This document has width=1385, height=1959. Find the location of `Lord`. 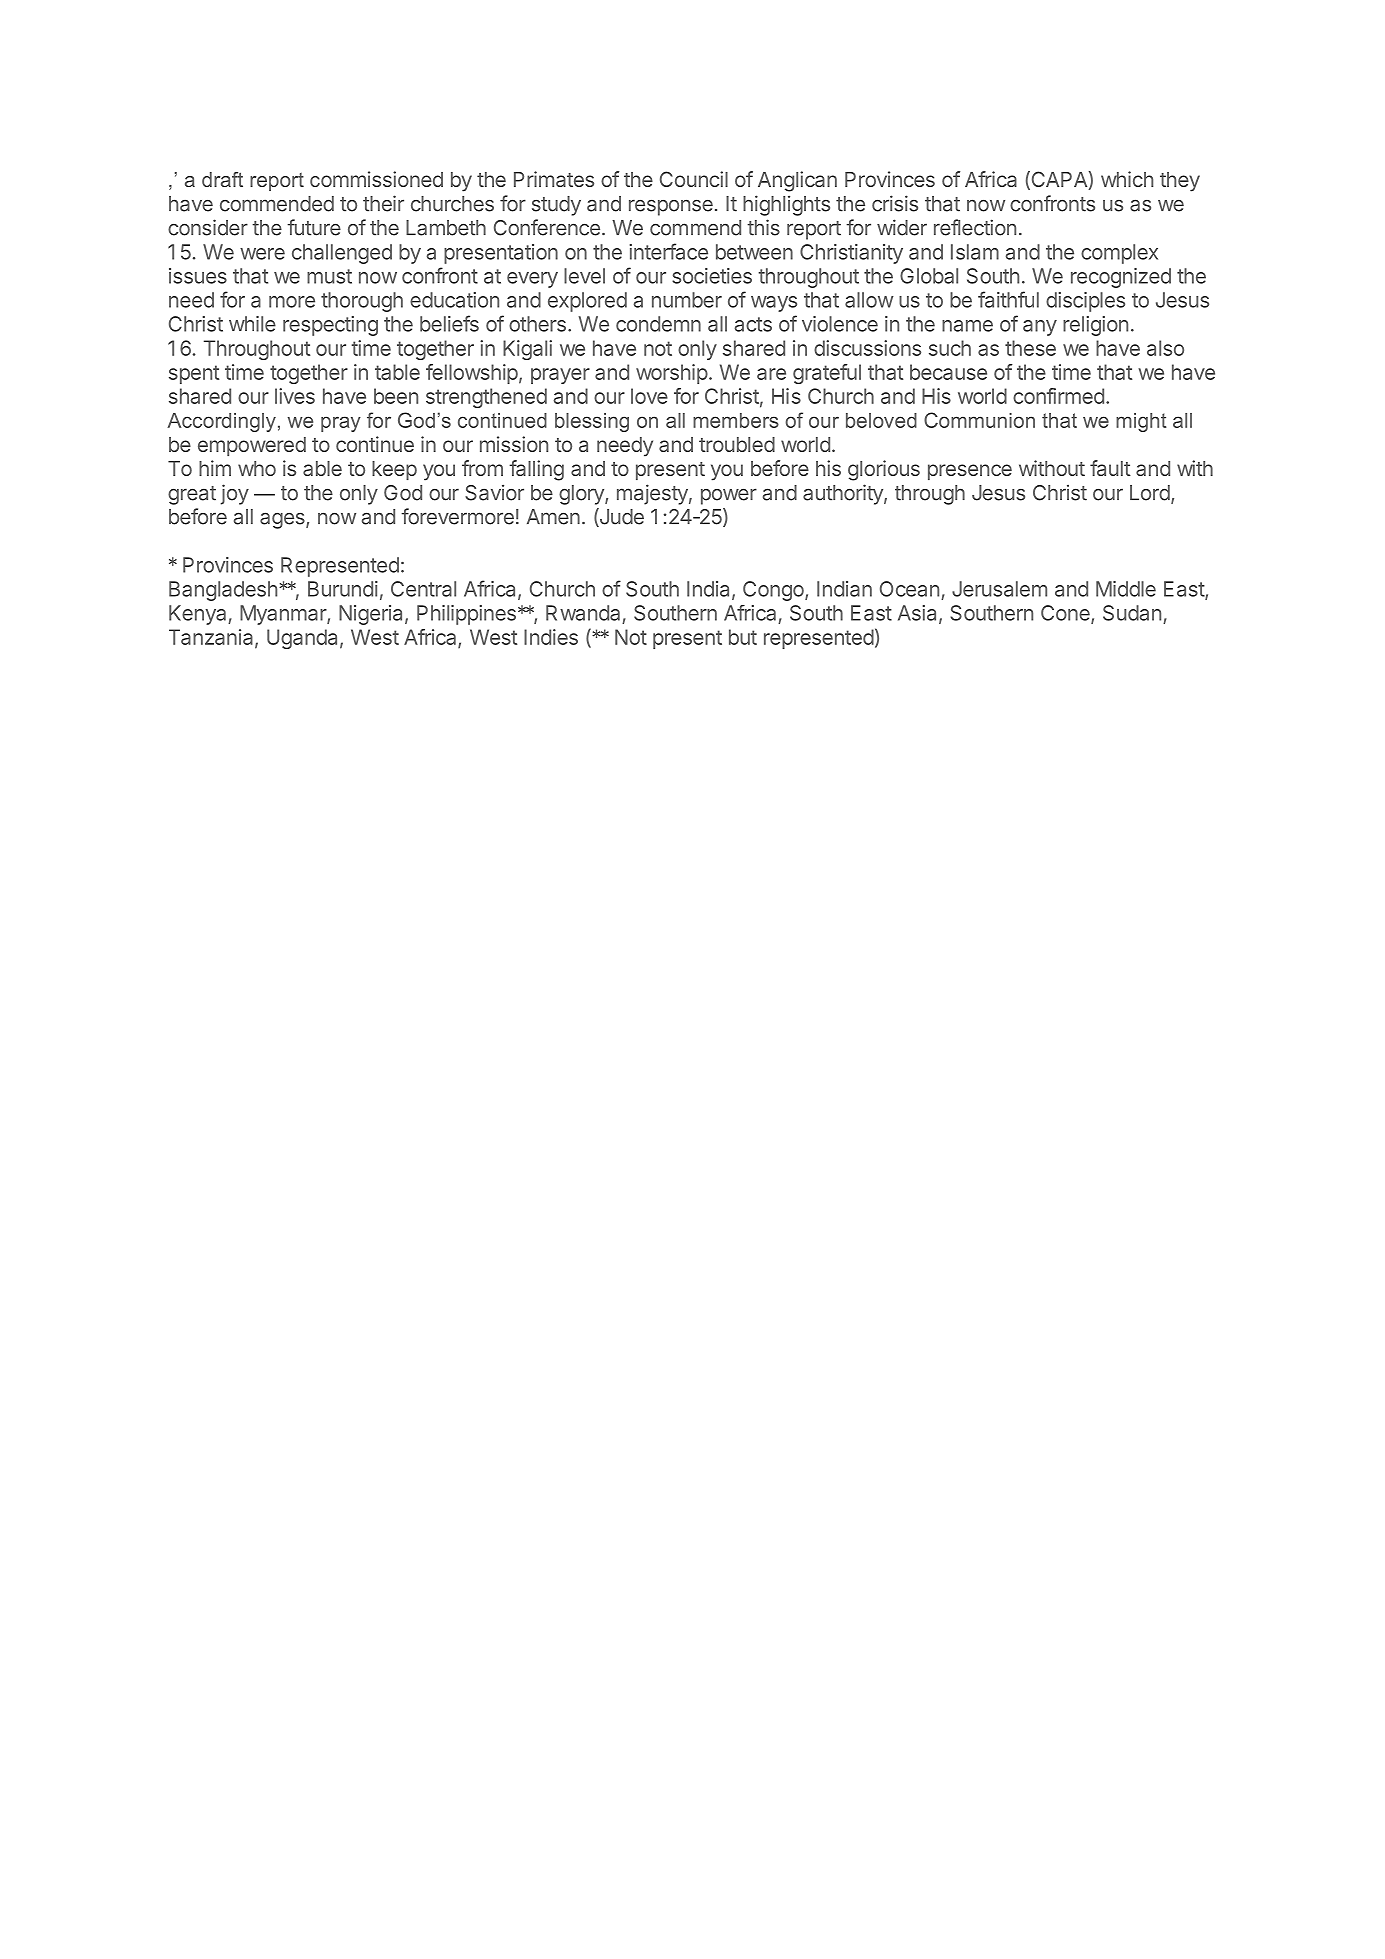

Lord is located at coordinates (1150, 493).
